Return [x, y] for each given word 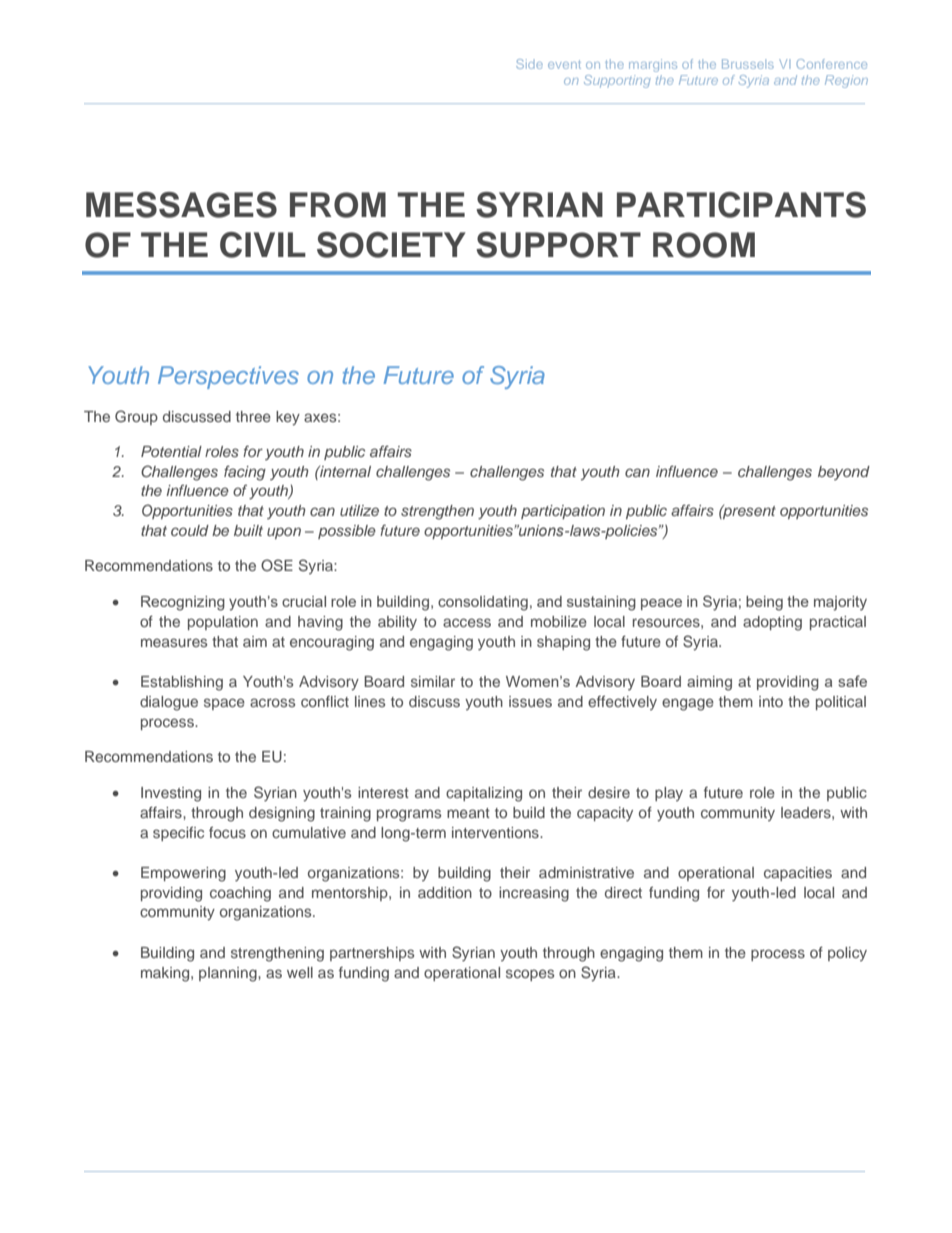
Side [529, 64]
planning [229, 974]
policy [847, 954]
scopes [530, 975]
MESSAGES [181, 205]
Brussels [748, 64]
